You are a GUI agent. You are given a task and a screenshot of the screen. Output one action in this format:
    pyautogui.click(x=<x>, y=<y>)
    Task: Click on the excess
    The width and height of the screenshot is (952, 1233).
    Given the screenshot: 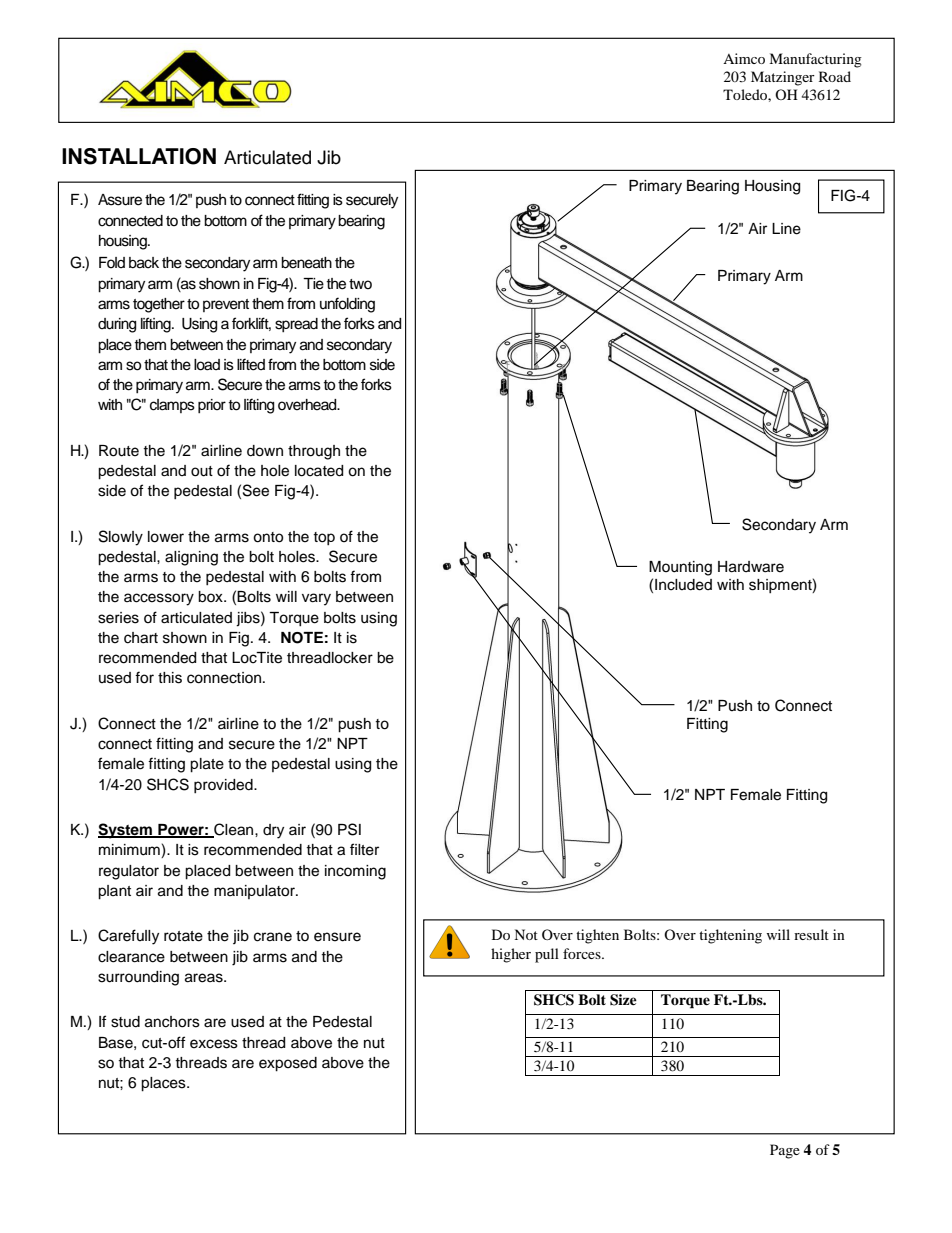 What is the action you would take?
    pyautogui.click(x=214, y=1044)
